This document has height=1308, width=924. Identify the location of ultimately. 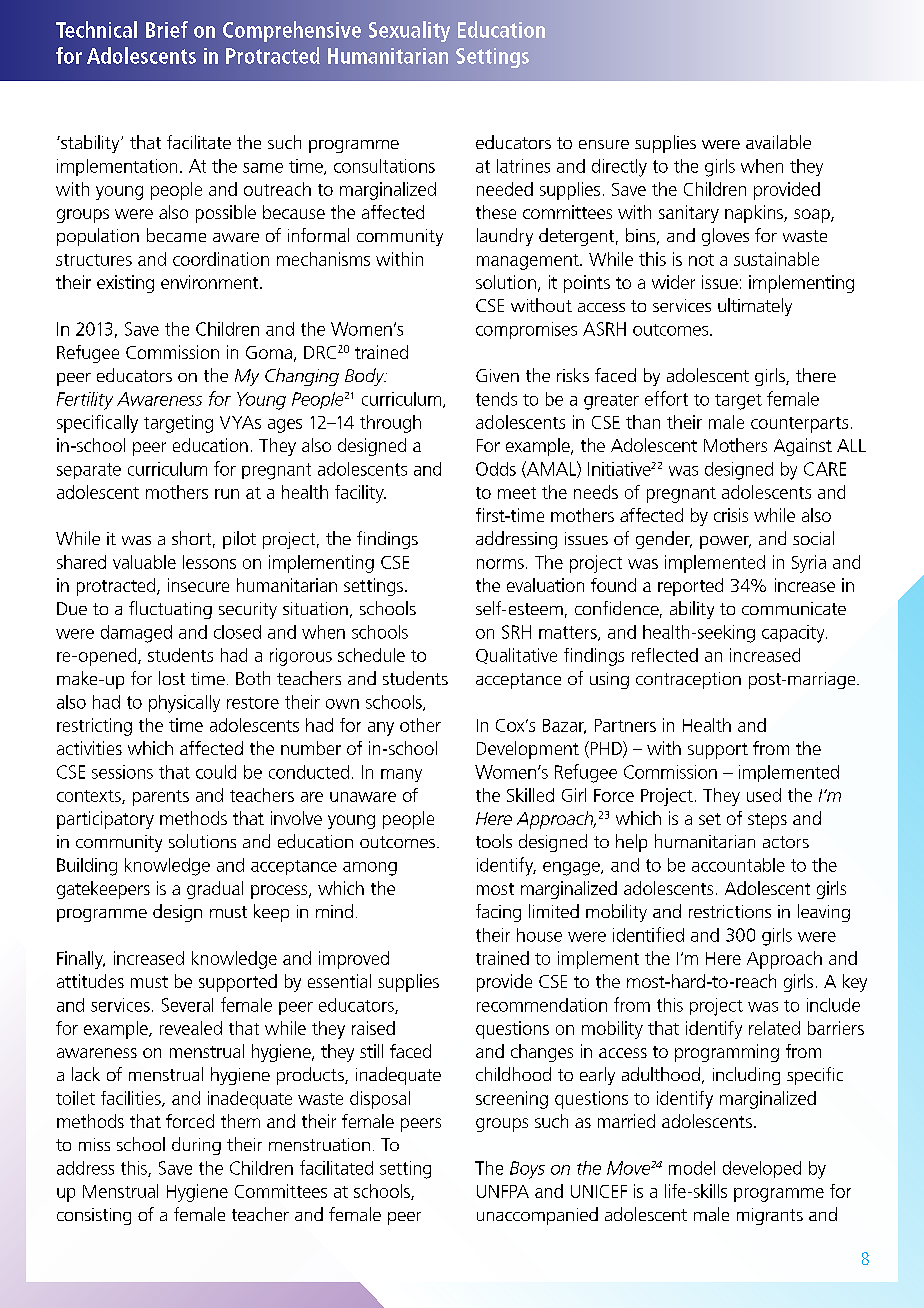
(755, 307).
